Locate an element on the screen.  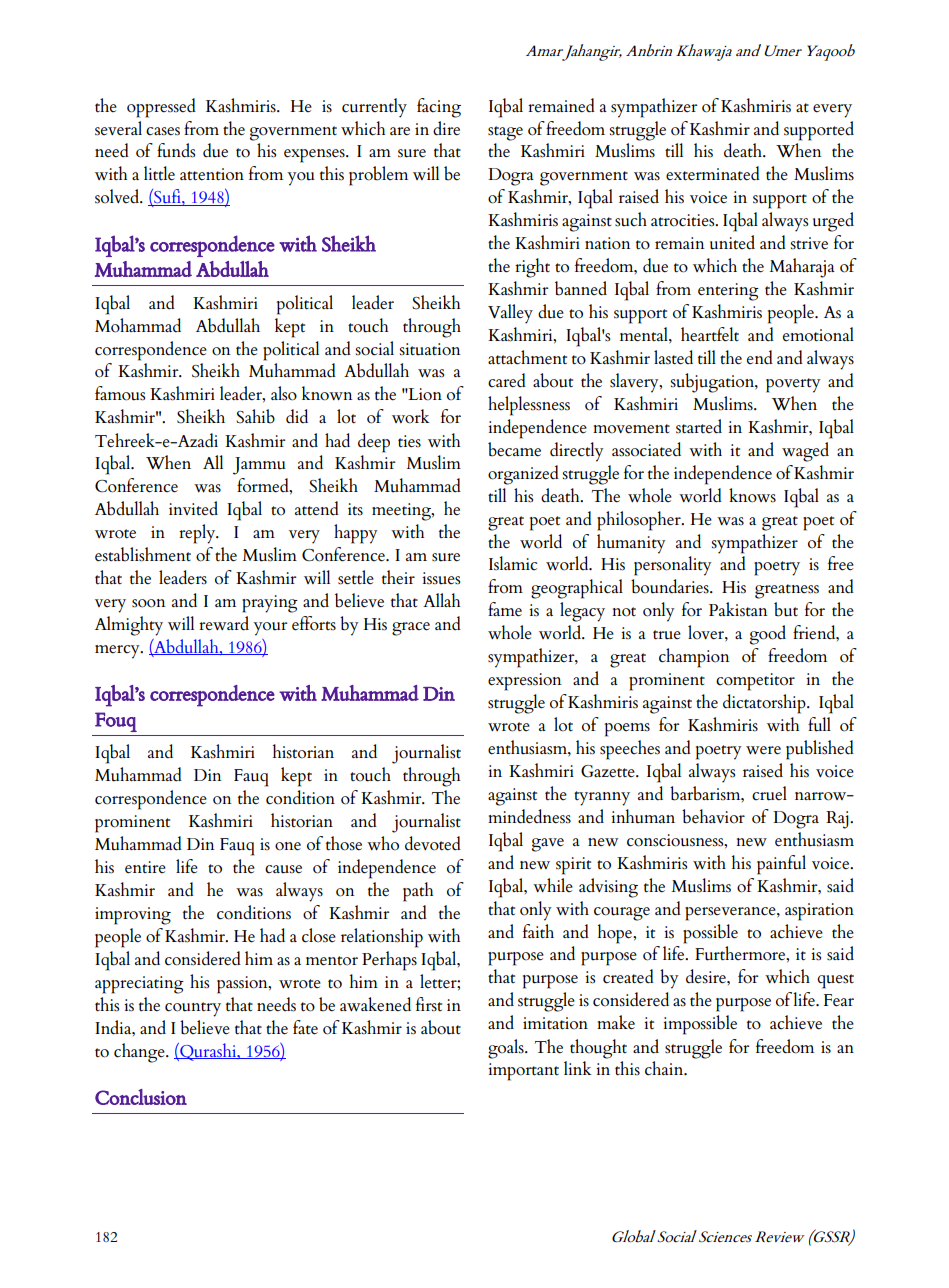
funds is located at coordinates (176, 150).
